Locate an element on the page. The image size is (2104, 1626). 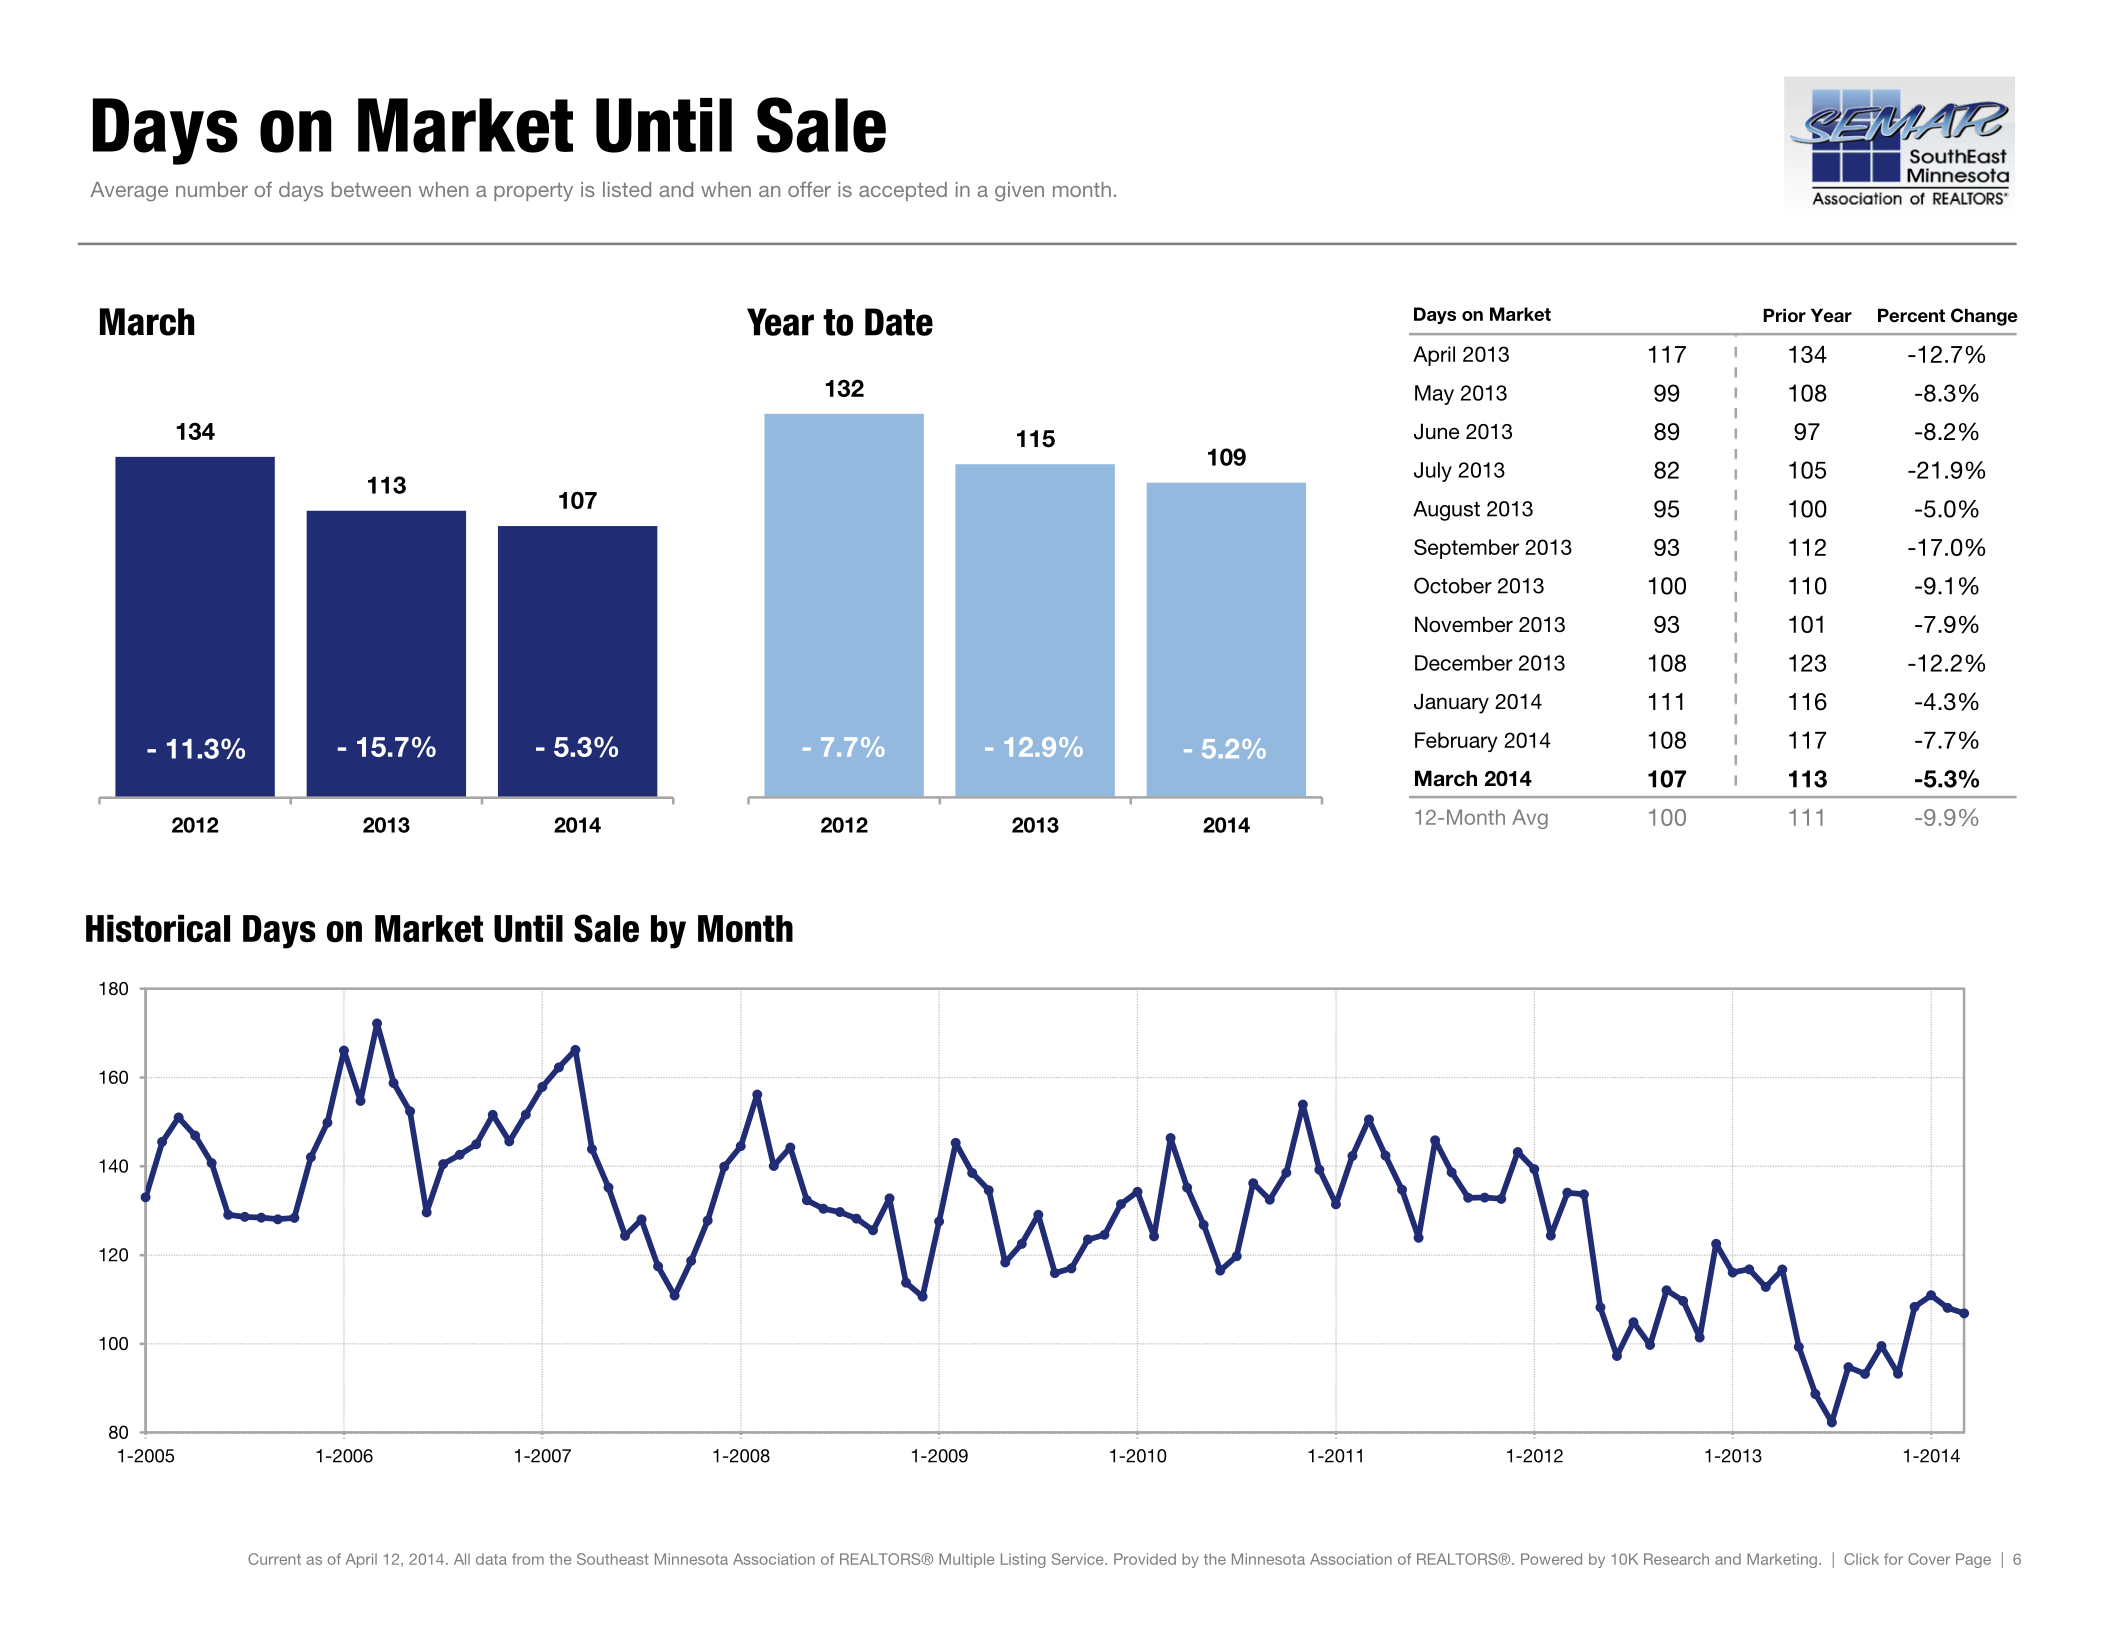
February is located at coordinates (1456, 742).
